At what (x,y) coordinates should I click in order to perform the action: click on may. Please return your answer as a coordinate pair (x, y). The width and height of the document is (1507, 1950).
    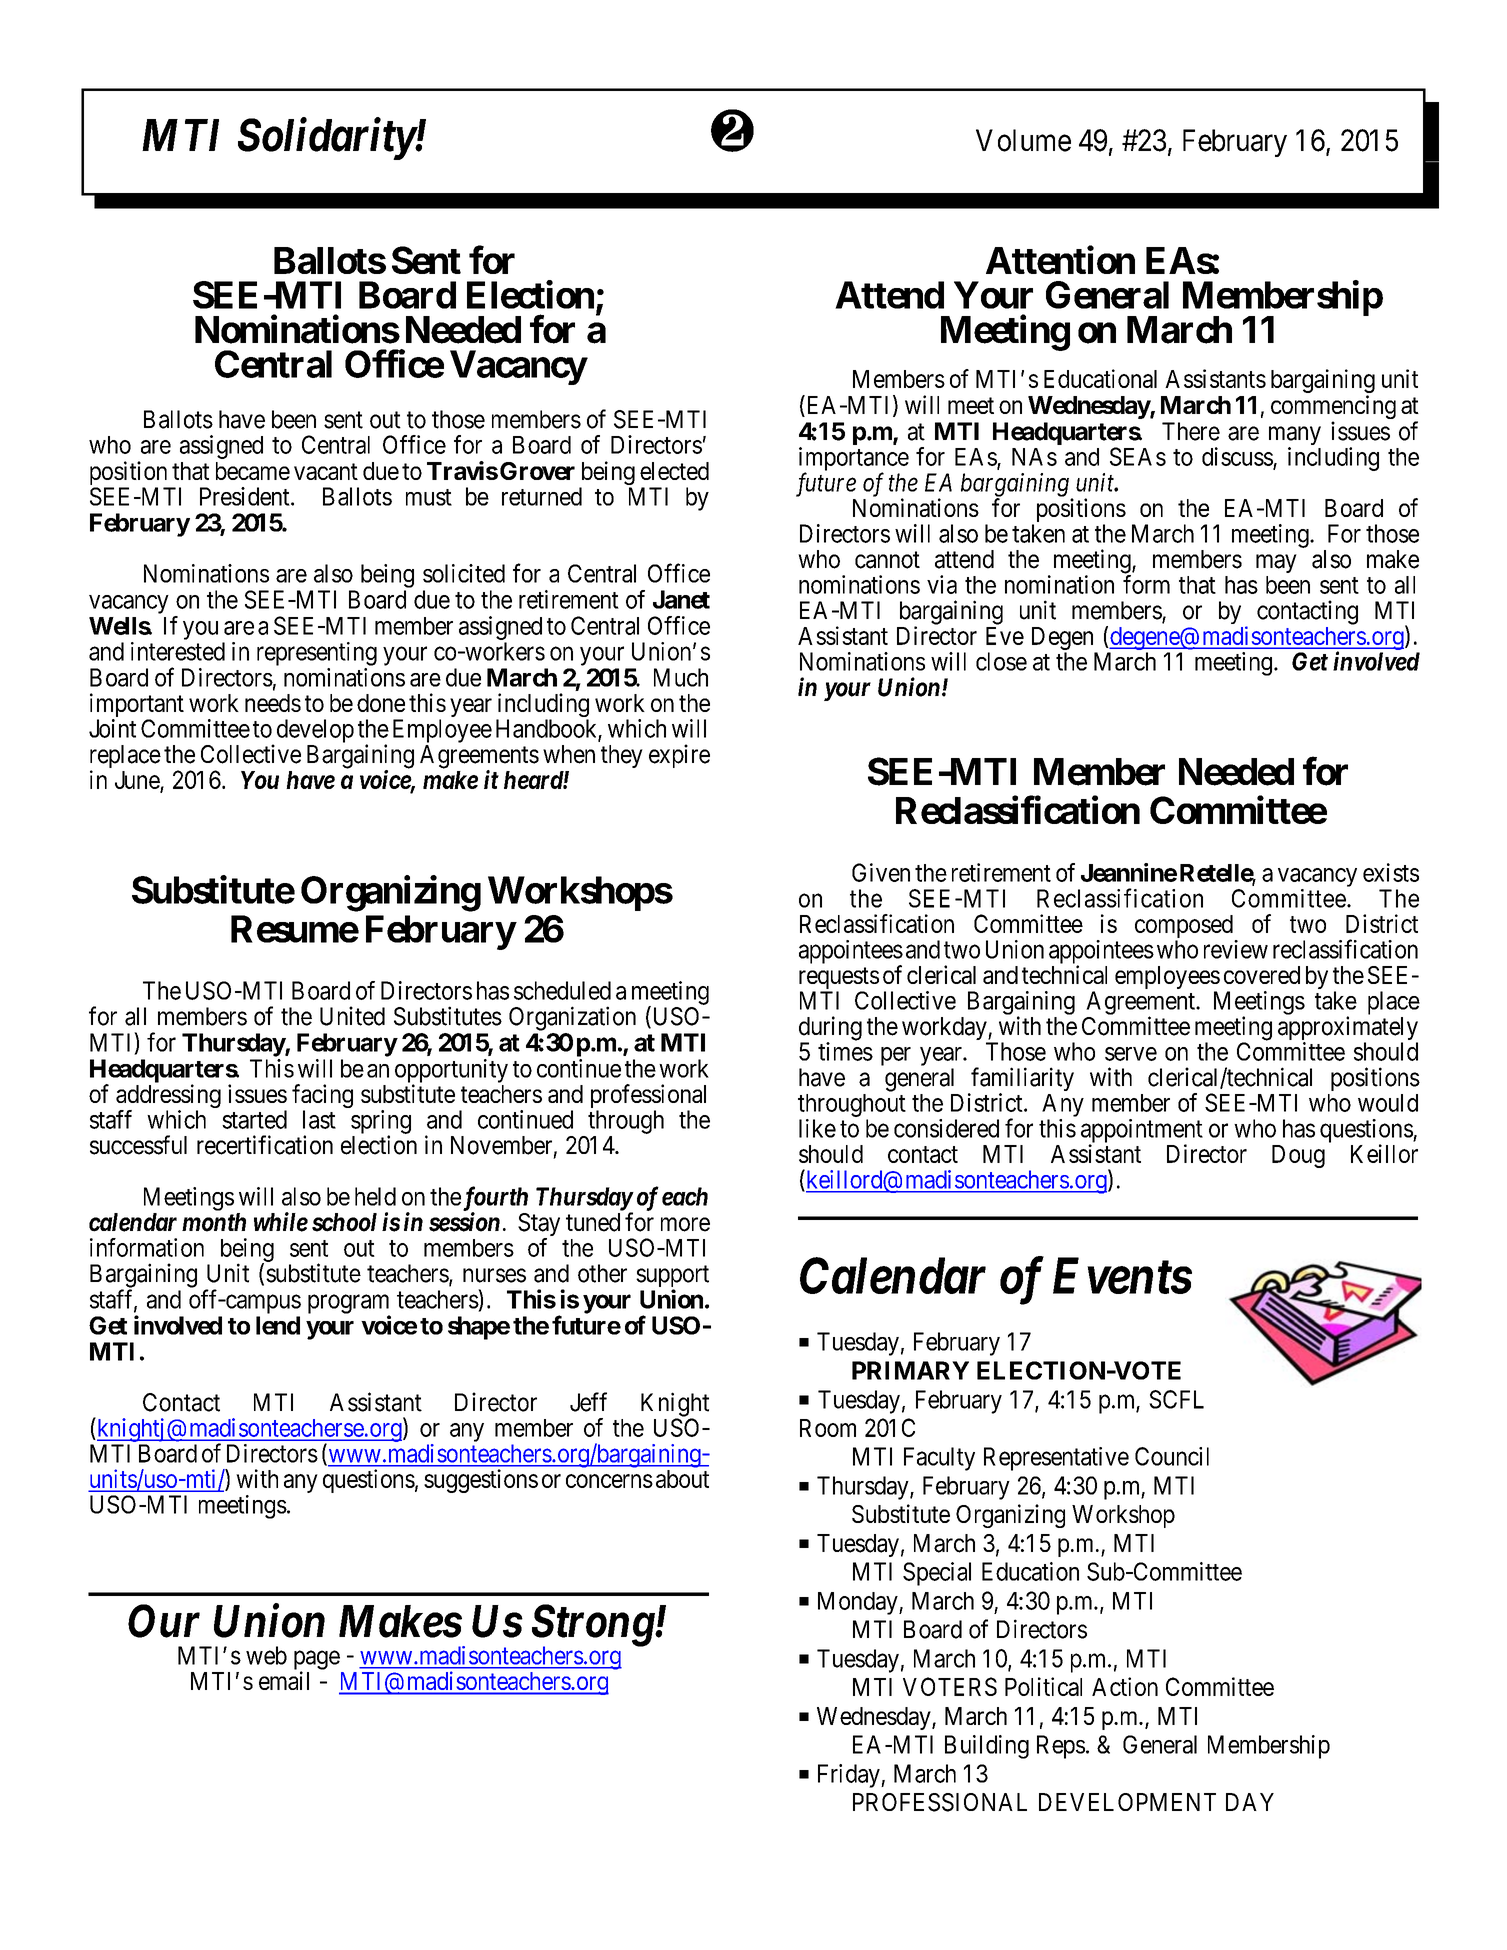
    Looking at the image, I should click on (1276, 563).
